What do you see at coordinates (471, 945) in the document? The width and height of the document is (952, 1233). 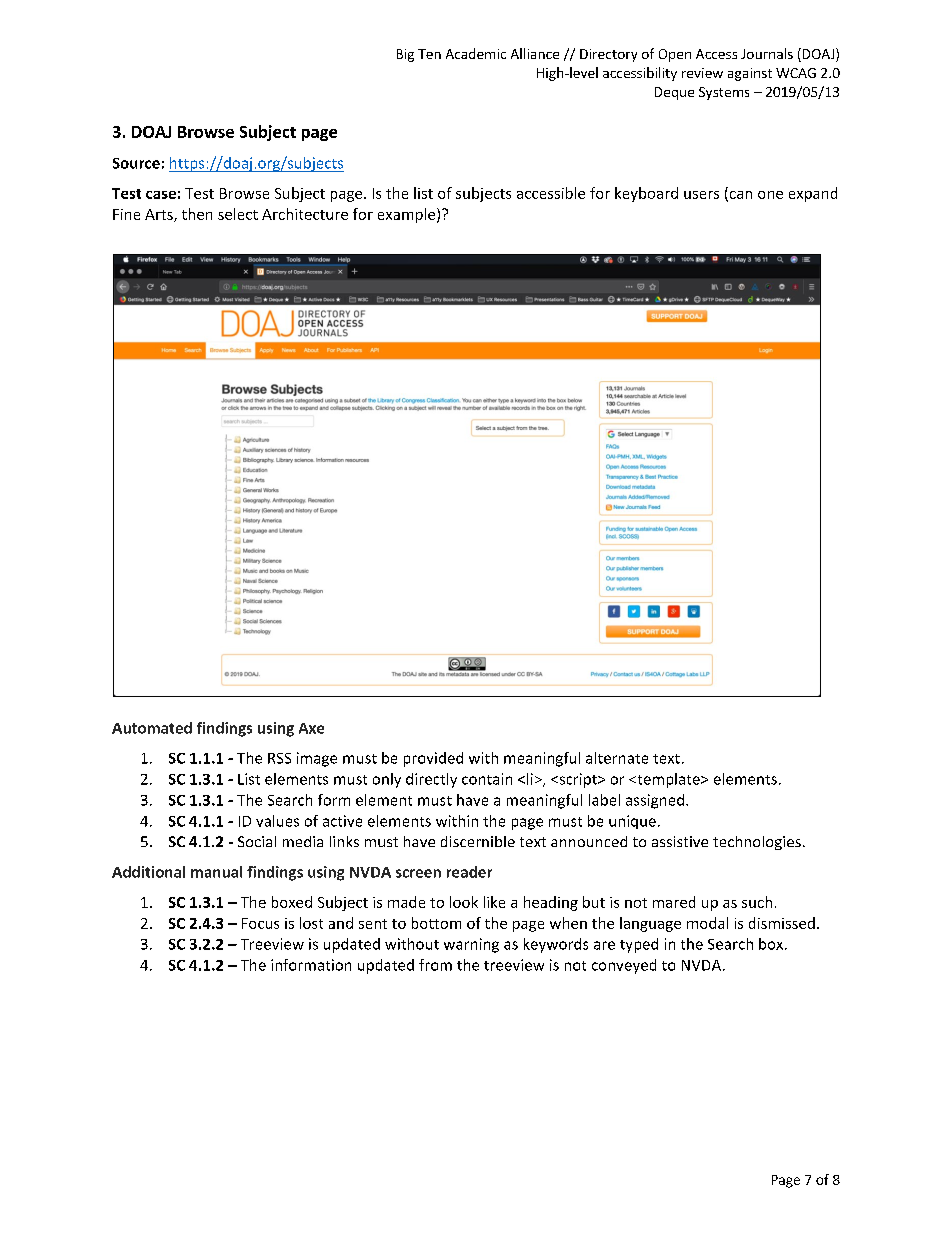 I see `warning` at bounding box center [471, 945].
